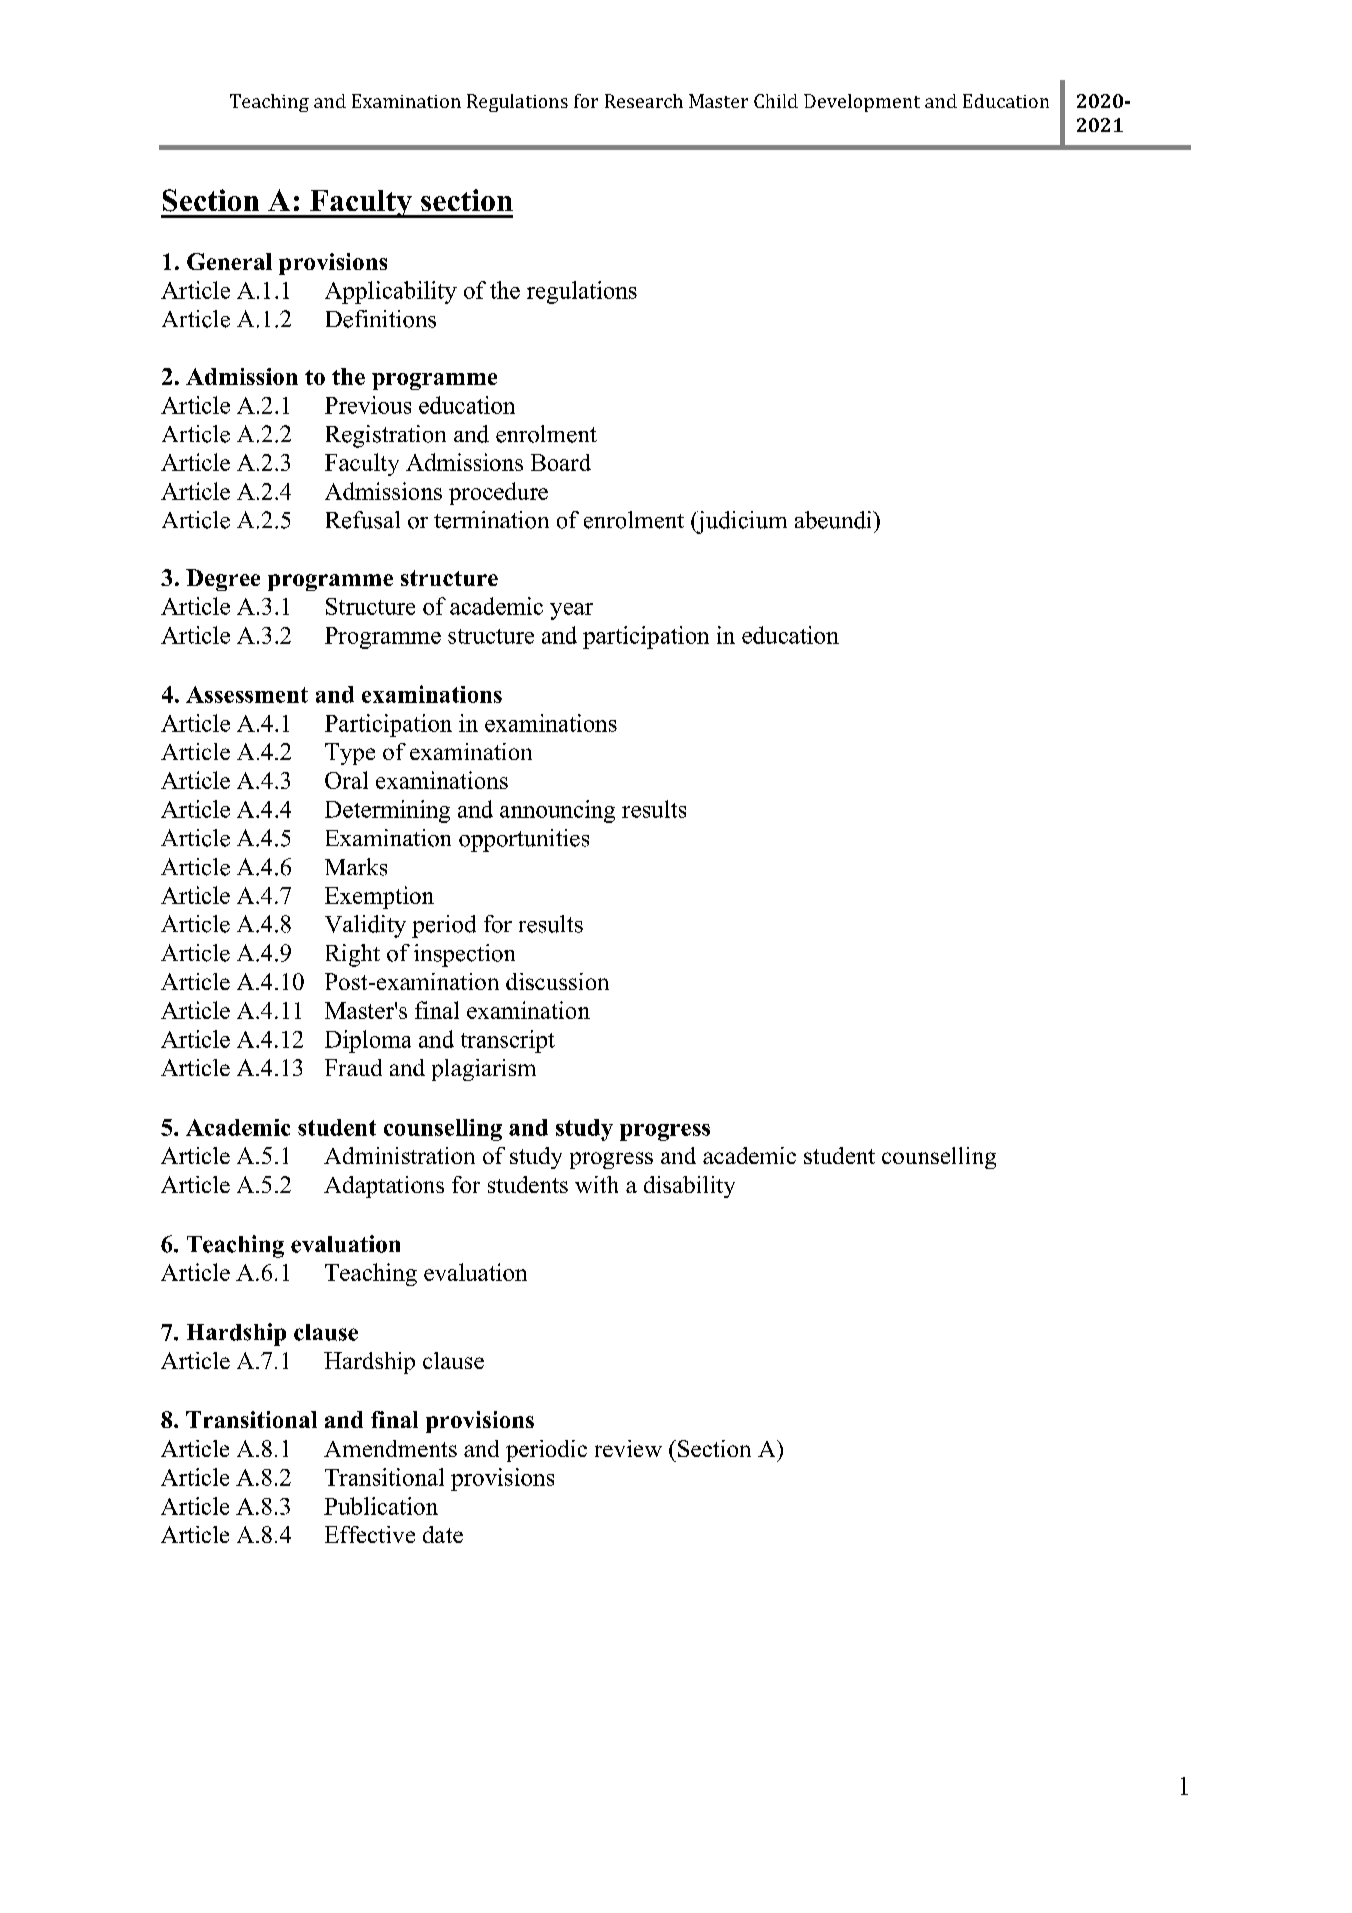 The height and width of the page is (1913, 1352). What do you see at coordinates (247, 694) in the page?
I see `Assessment` at bounding box center [247, 694].
